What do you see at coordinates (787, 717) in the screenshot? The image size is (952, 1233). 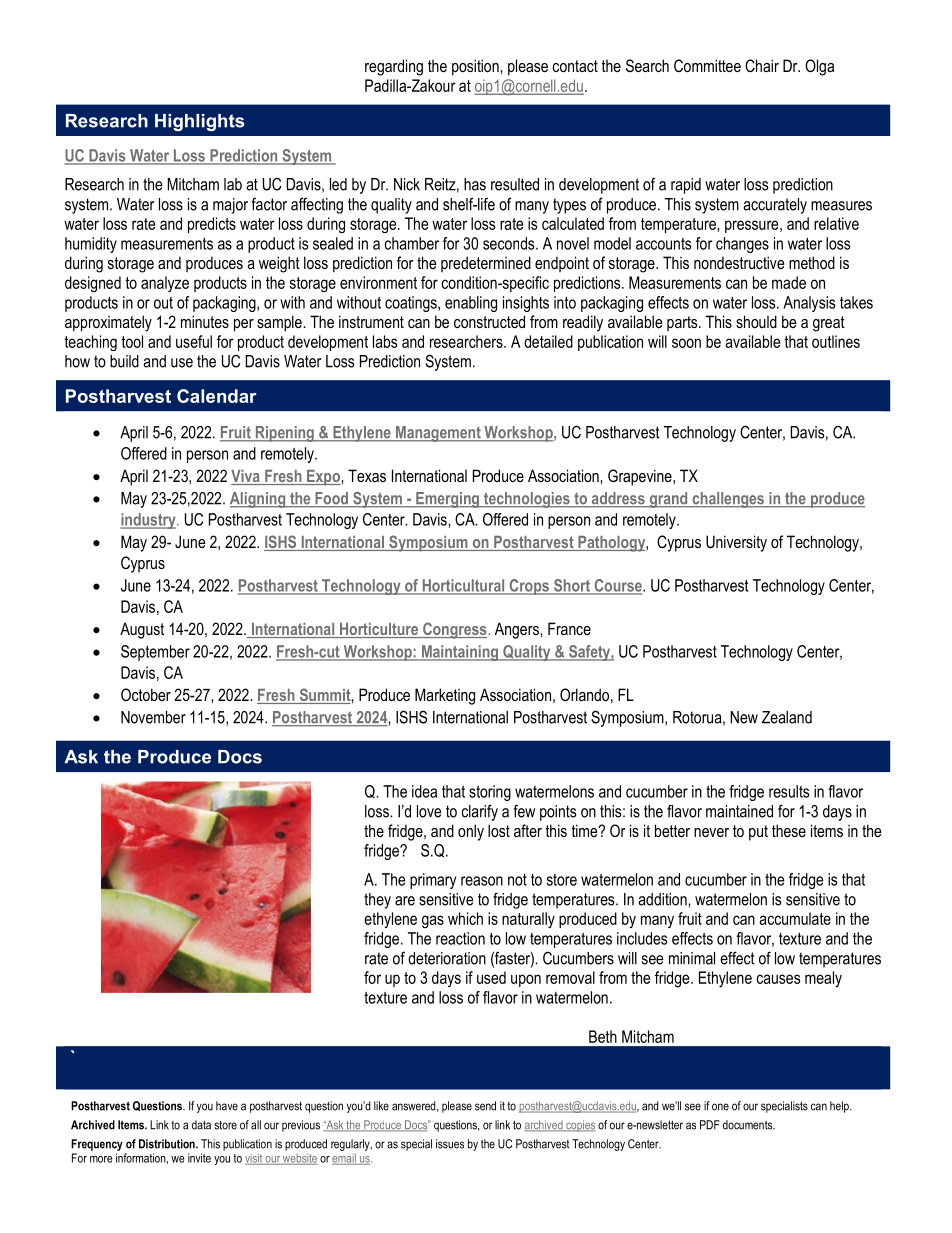 I see `Zealand` at bounding box center [787, 717].
